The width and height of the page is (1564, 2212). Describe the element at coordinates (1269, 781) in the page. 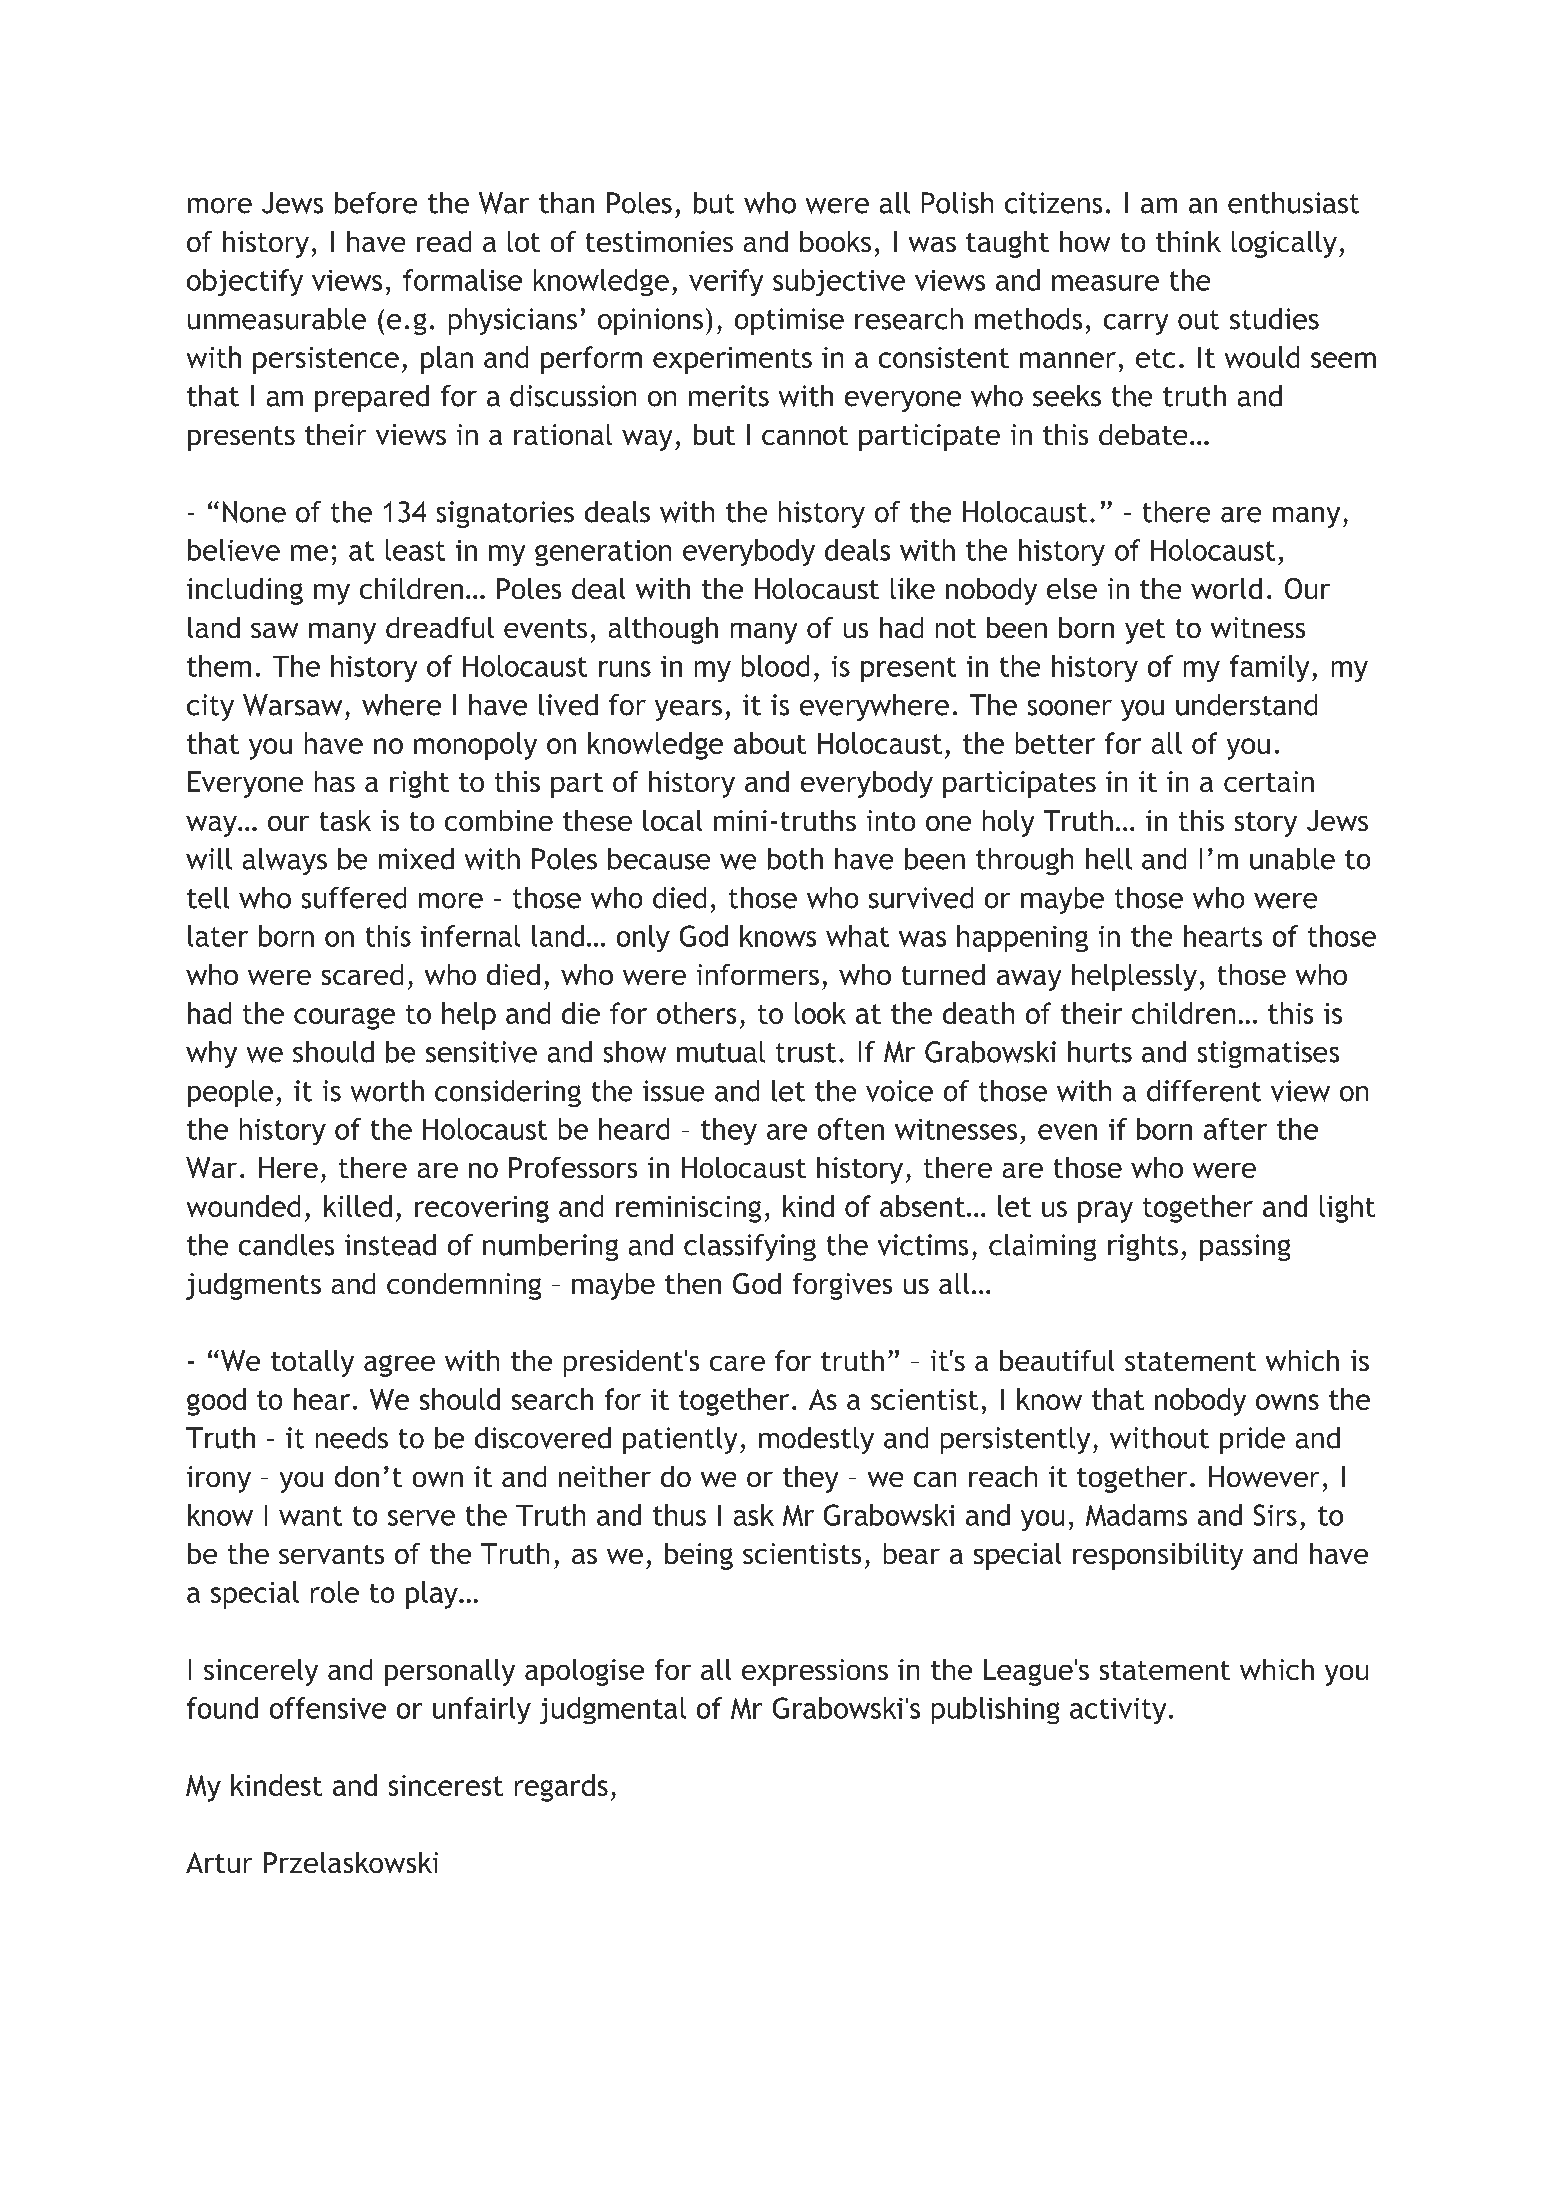

I see `certain` at that location.
